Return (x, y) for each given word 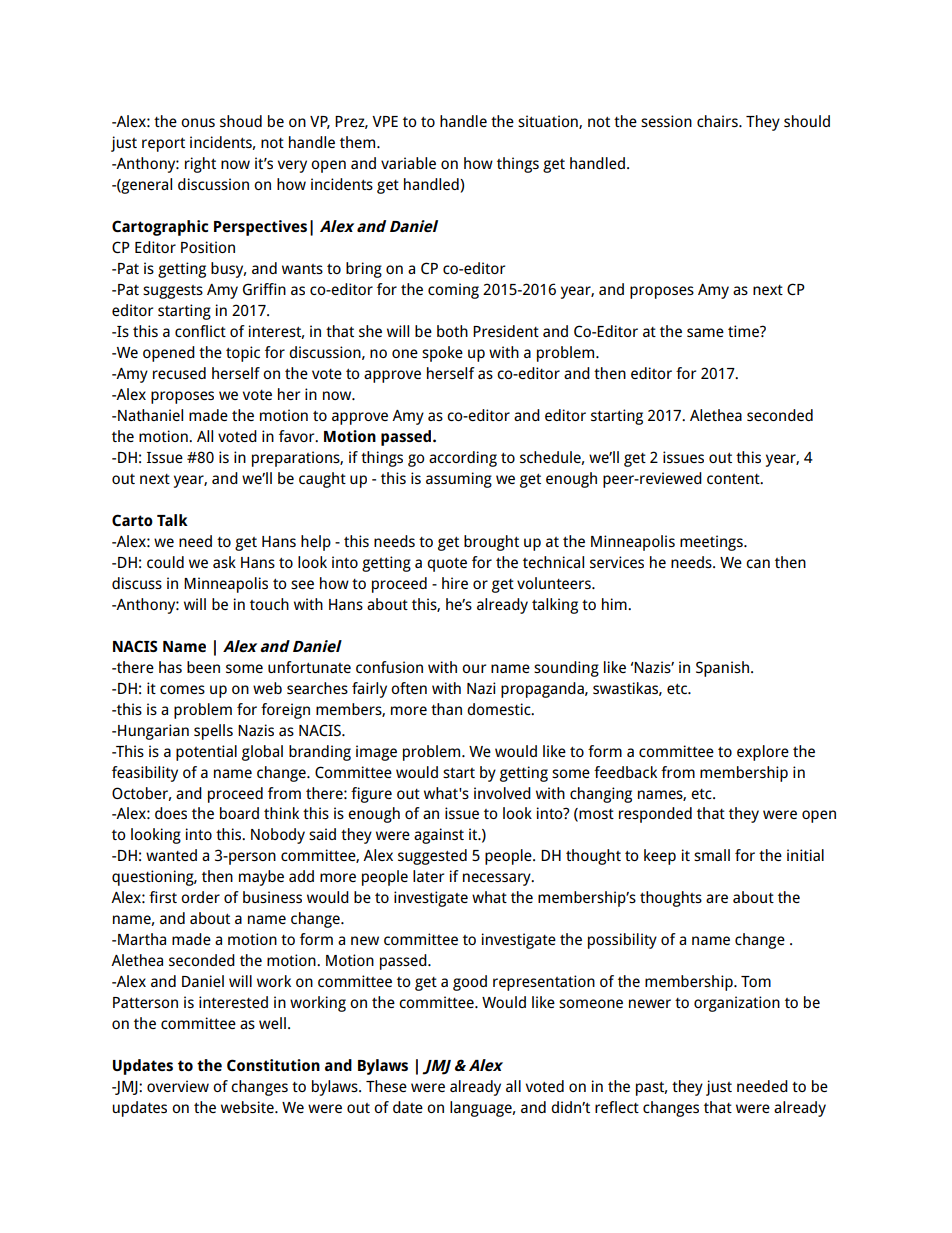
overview (178, 1086)
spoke (442, 354)
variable (408, 163)
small (712, 855)
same (705, 332)
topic (243, 354)
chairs (718, 121)
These (386, 1086)
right (200, 165)
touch (269, 604)
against (439, 836)
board (239, 813)
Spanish (722, 669)
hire (455, 583)
